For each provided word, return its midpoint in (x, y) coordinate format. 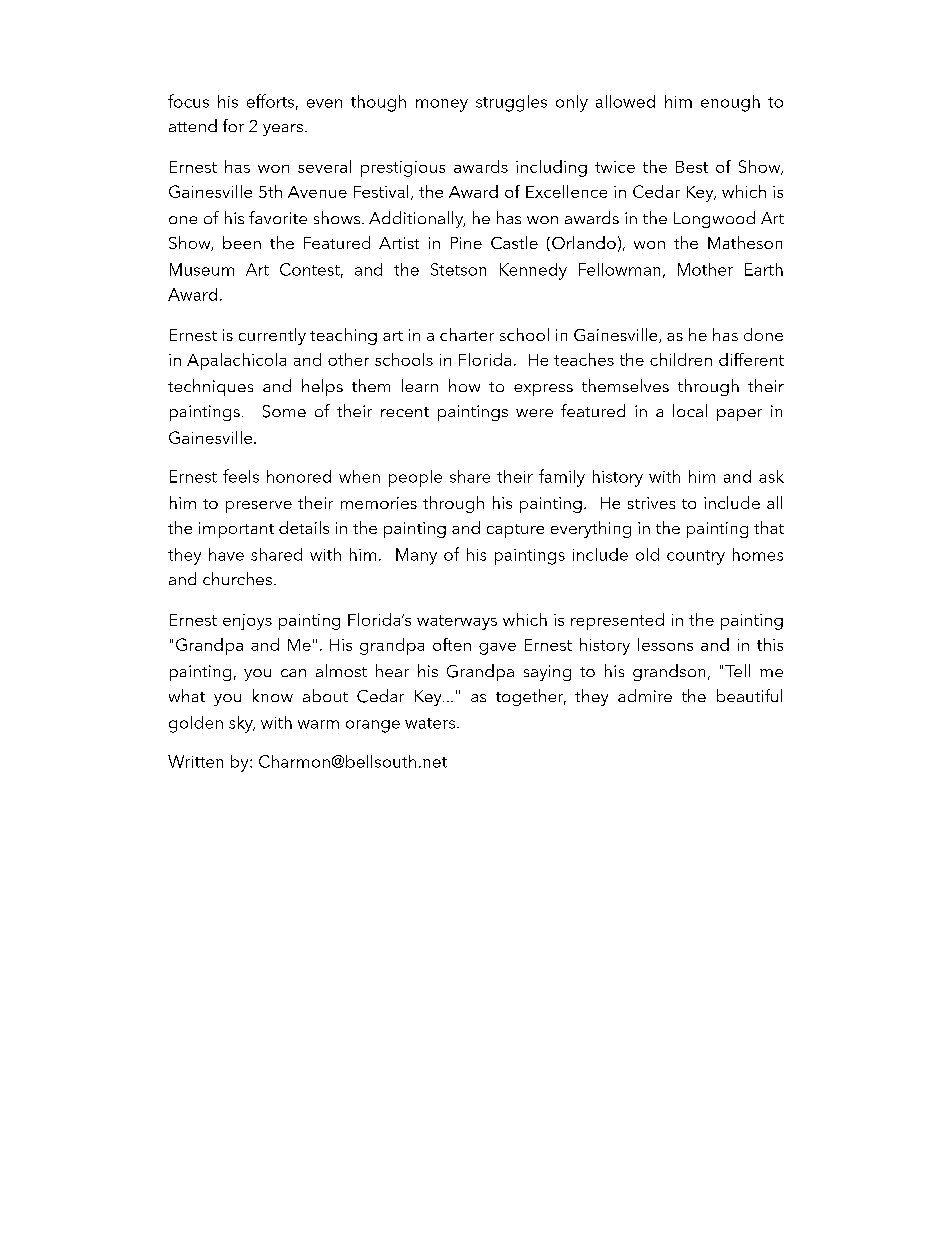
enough (730, 103)
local (690, 410)
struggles (511, 103)
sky (242, 724)
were (534, 413)
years (283, 130)
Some (284, 411)
